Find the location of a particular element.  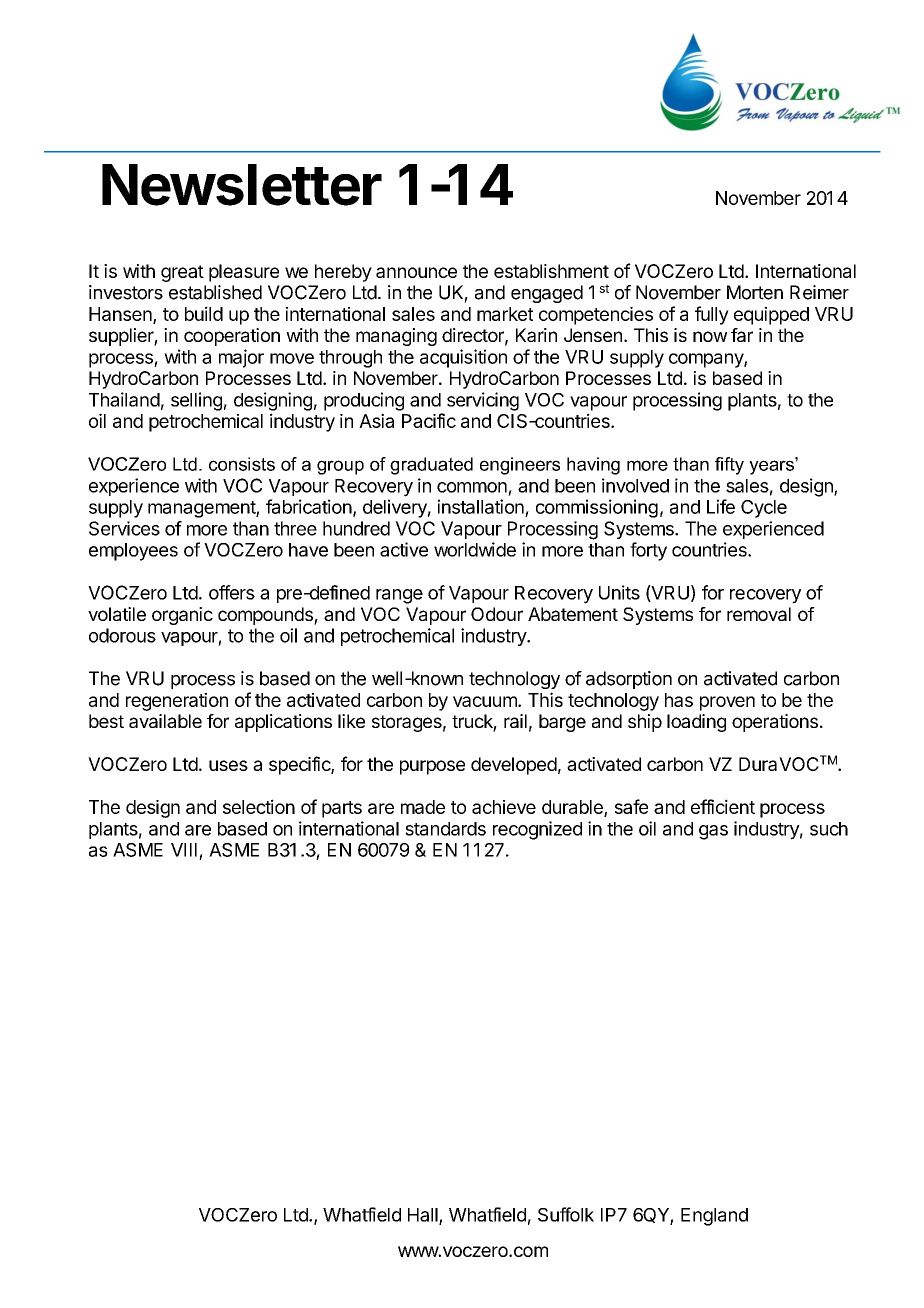

announce is located at coordinates (416, 272).
